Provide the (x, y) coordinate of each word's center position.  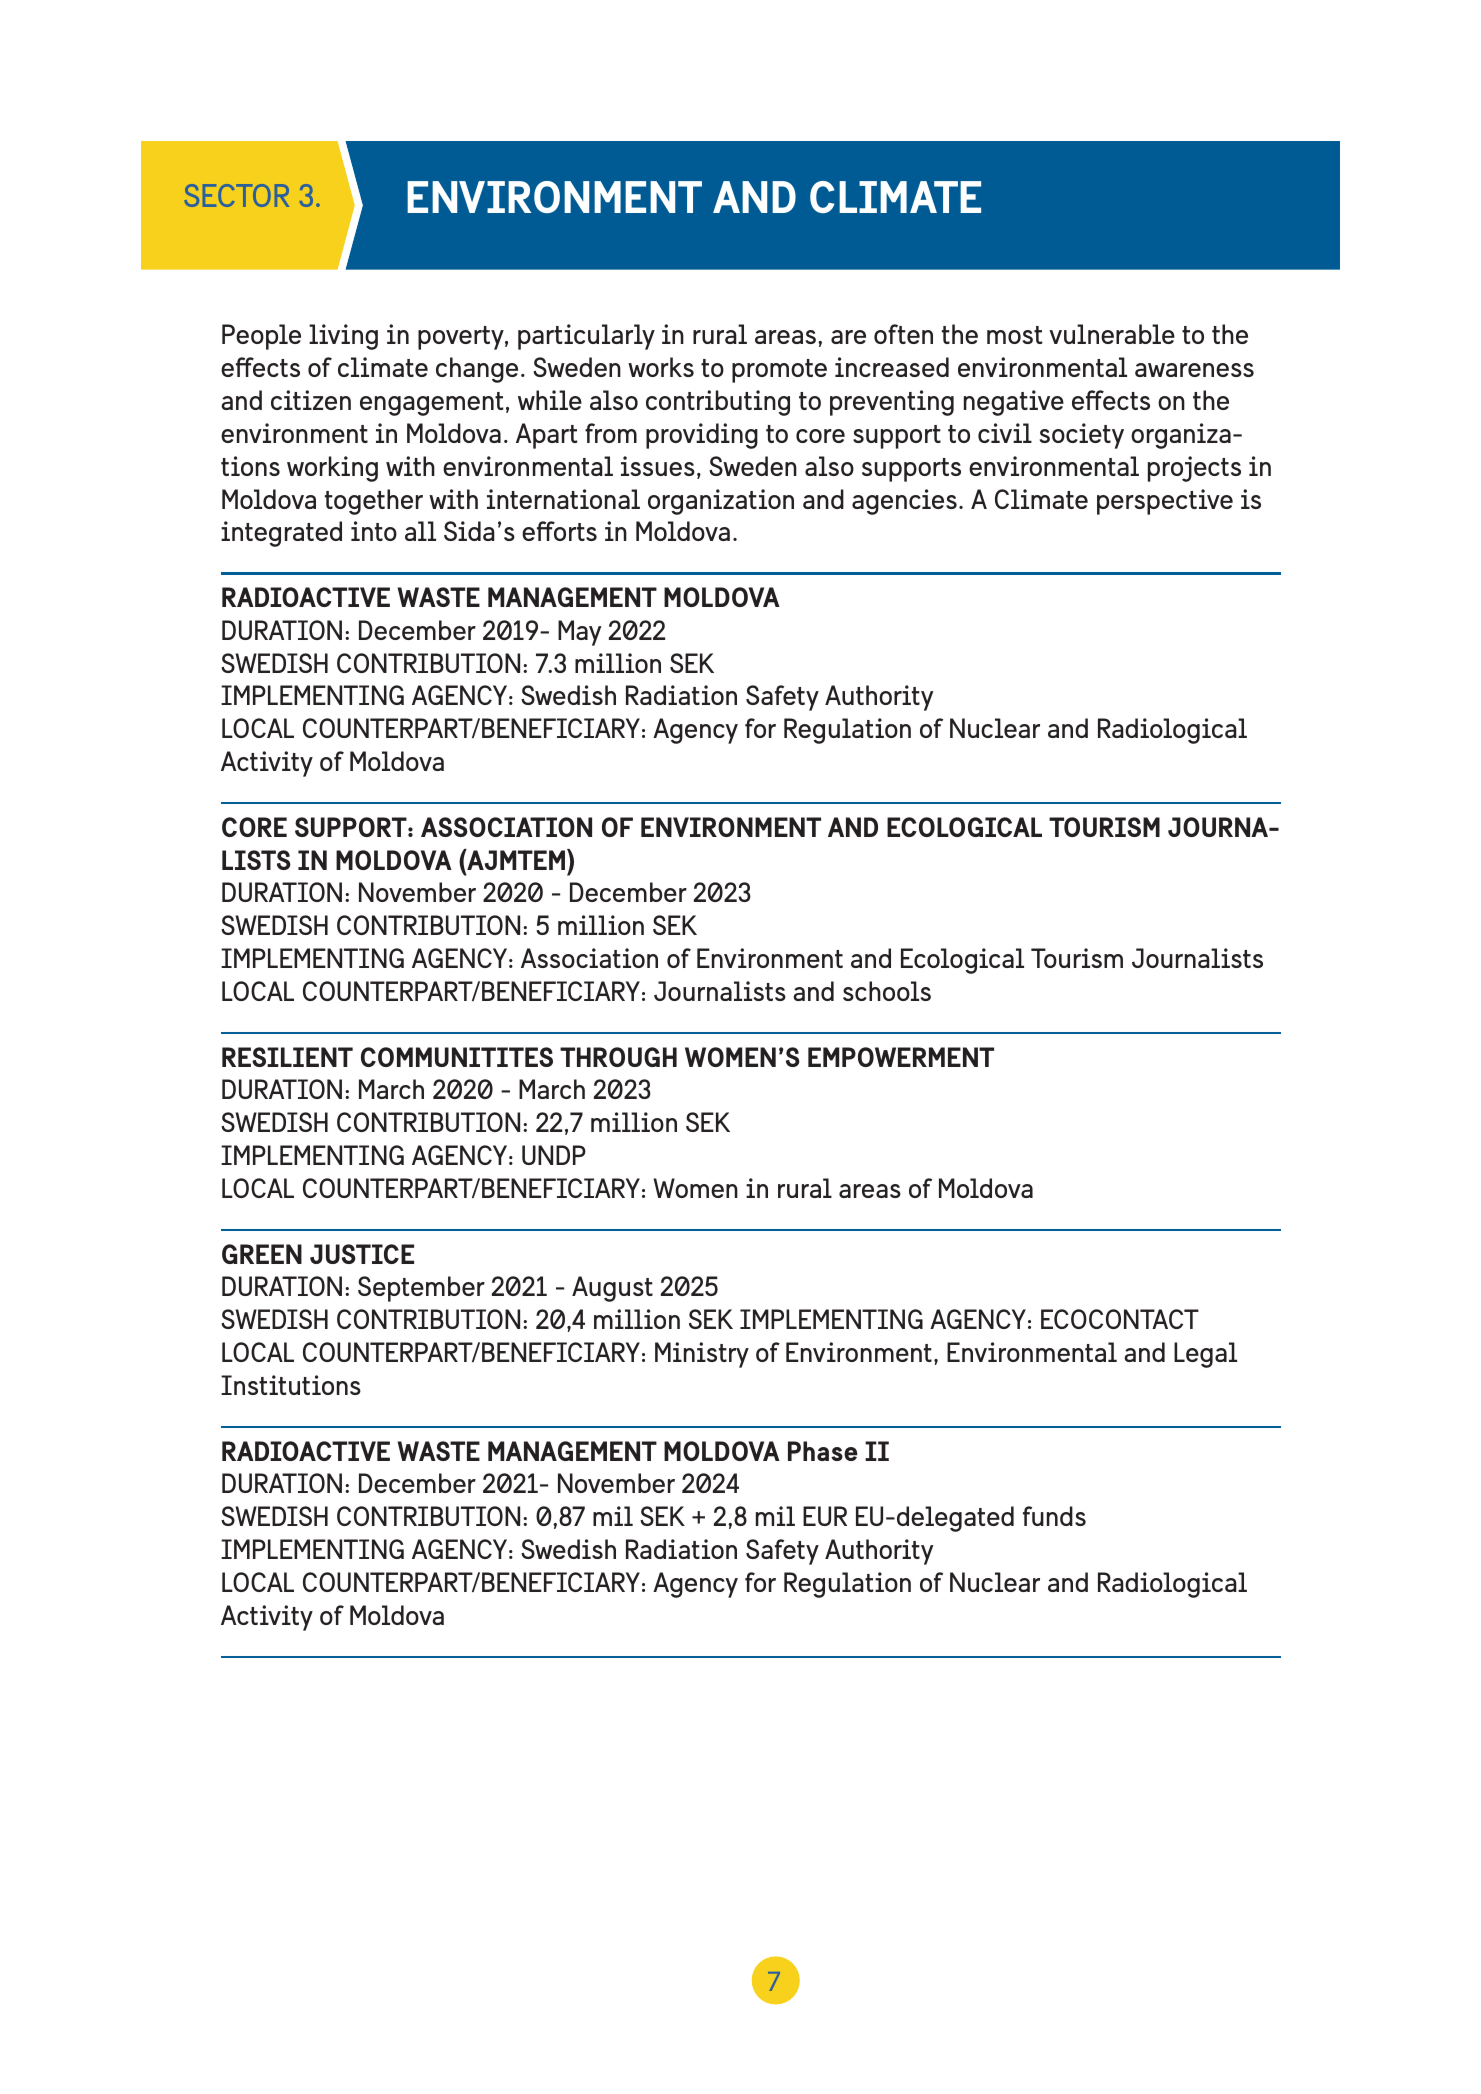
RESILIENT (287, 1057)
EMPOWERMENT (901, 1057)
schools (887, 991)
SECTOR (237, 195)
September (421, 1289)
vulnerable (1112, 334)
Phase (822, 1451)
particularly (586, 337)
